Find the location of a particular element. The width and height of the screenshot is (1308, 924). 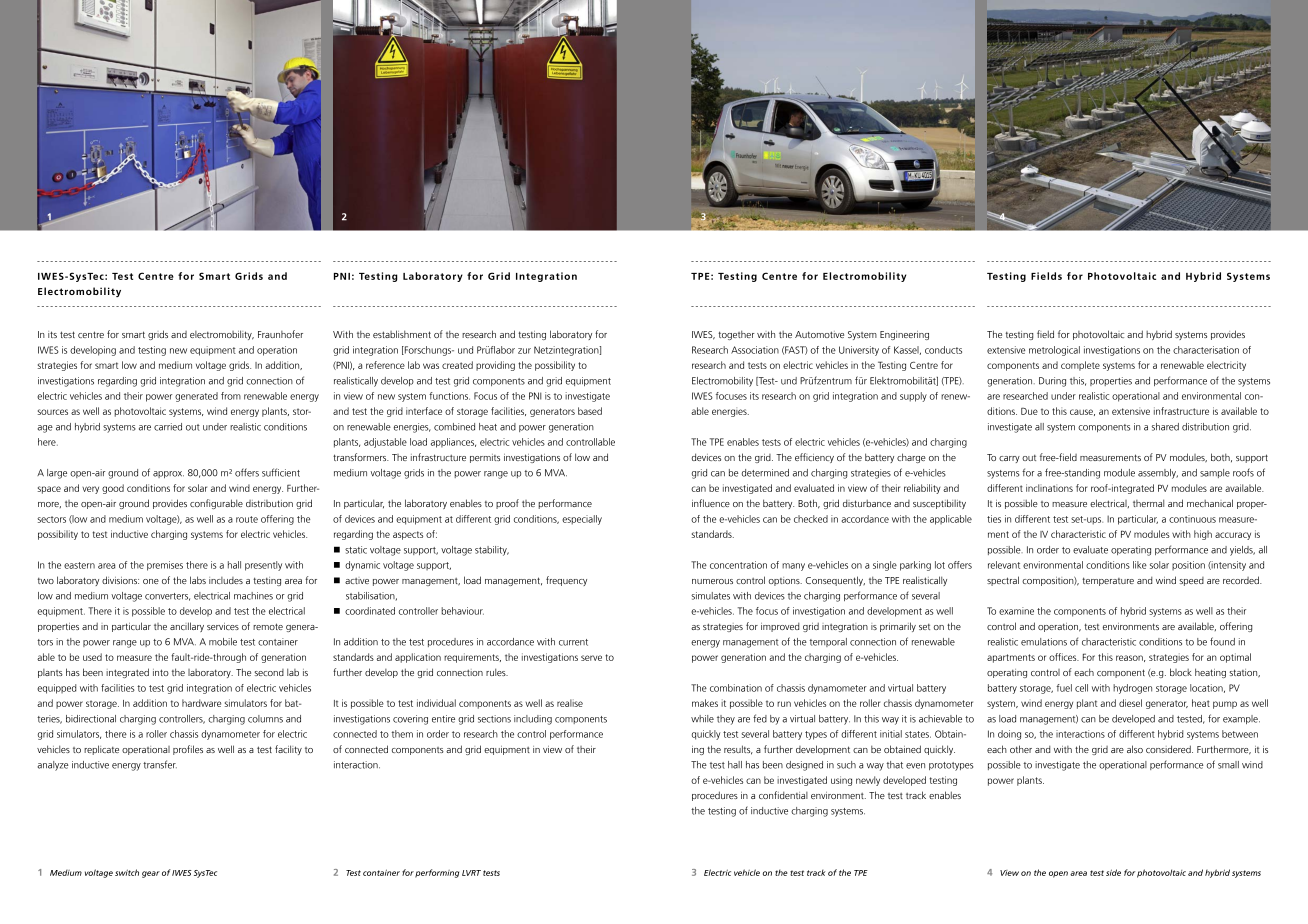

results is located at coordinates (738, 750).
